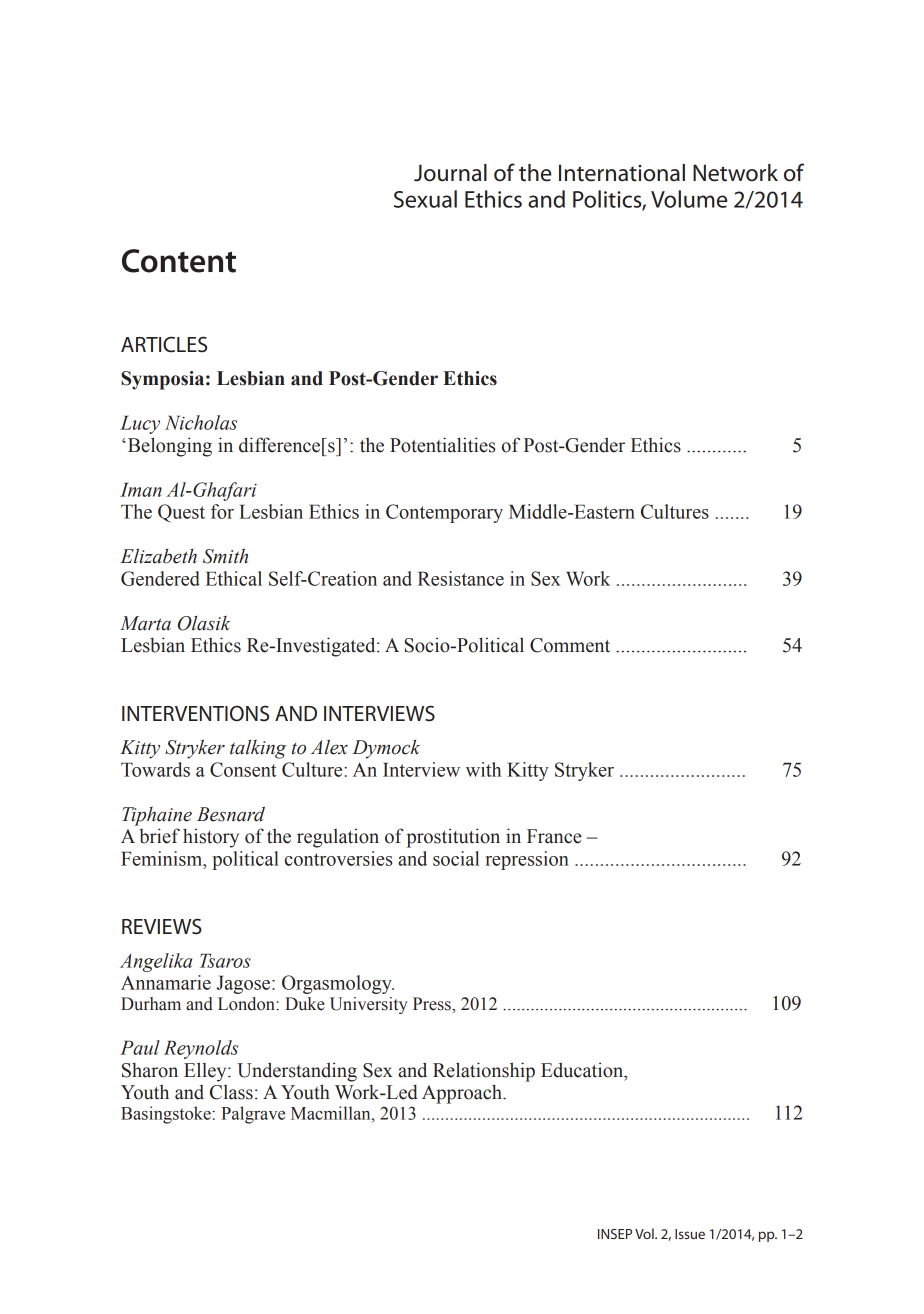  Describe the element at coordinates (463, 1094) in the document. I see `Approach` at that location.
